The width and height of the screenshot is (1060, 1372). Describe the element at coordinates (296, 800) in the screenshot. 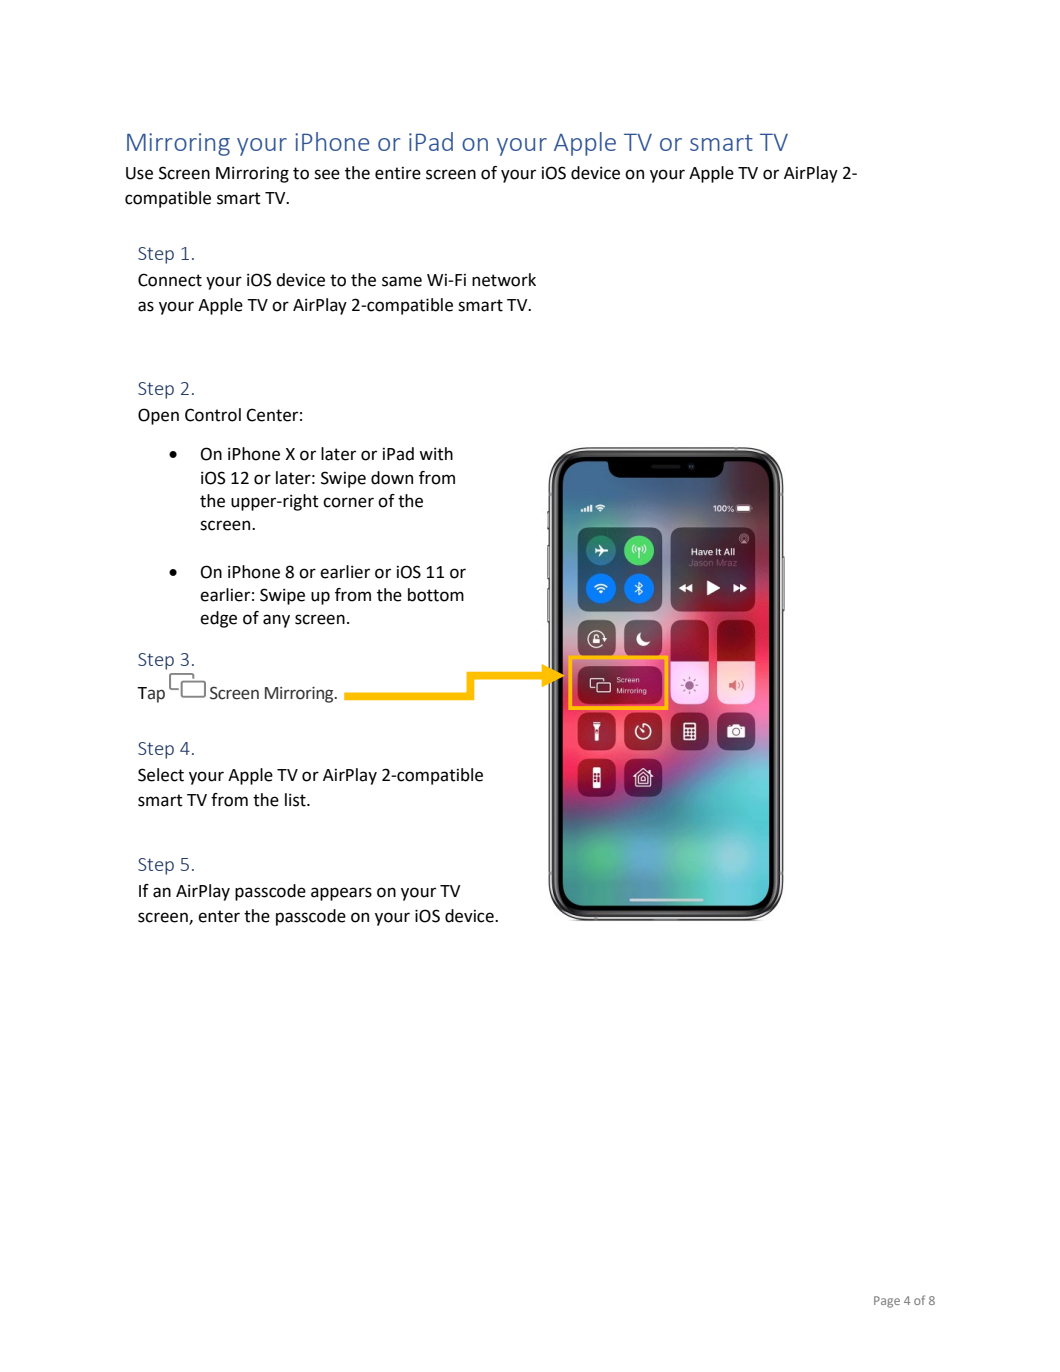

I see `list` at that location.
